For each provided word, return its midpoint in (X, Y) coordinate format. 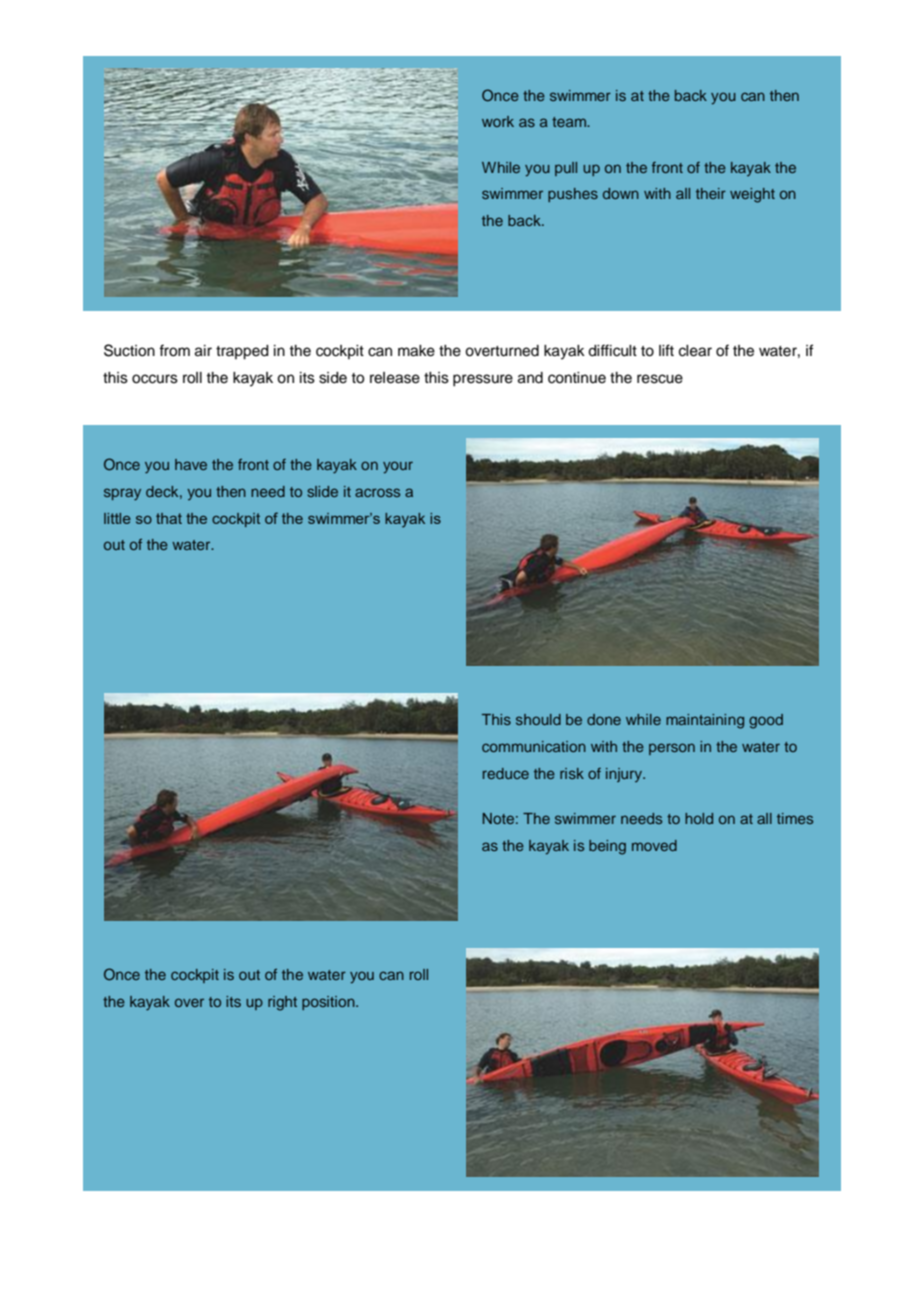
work (498, 121)
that (169, 518)
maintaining (705, 721)
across (377, 492)
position (329, 1003)
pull (566, 169)
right (282, 1003)
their (711, 193)
